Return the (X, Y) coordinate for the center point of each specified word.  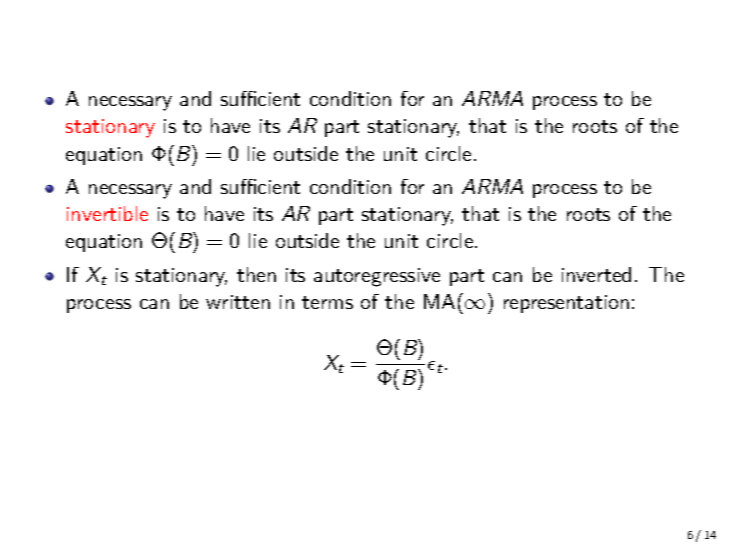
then (256, 274)
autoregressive (377, 277)
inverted (596, 274)
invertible (107, 213)
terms (327, 302)
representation (566, 304)
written (238, 302)
